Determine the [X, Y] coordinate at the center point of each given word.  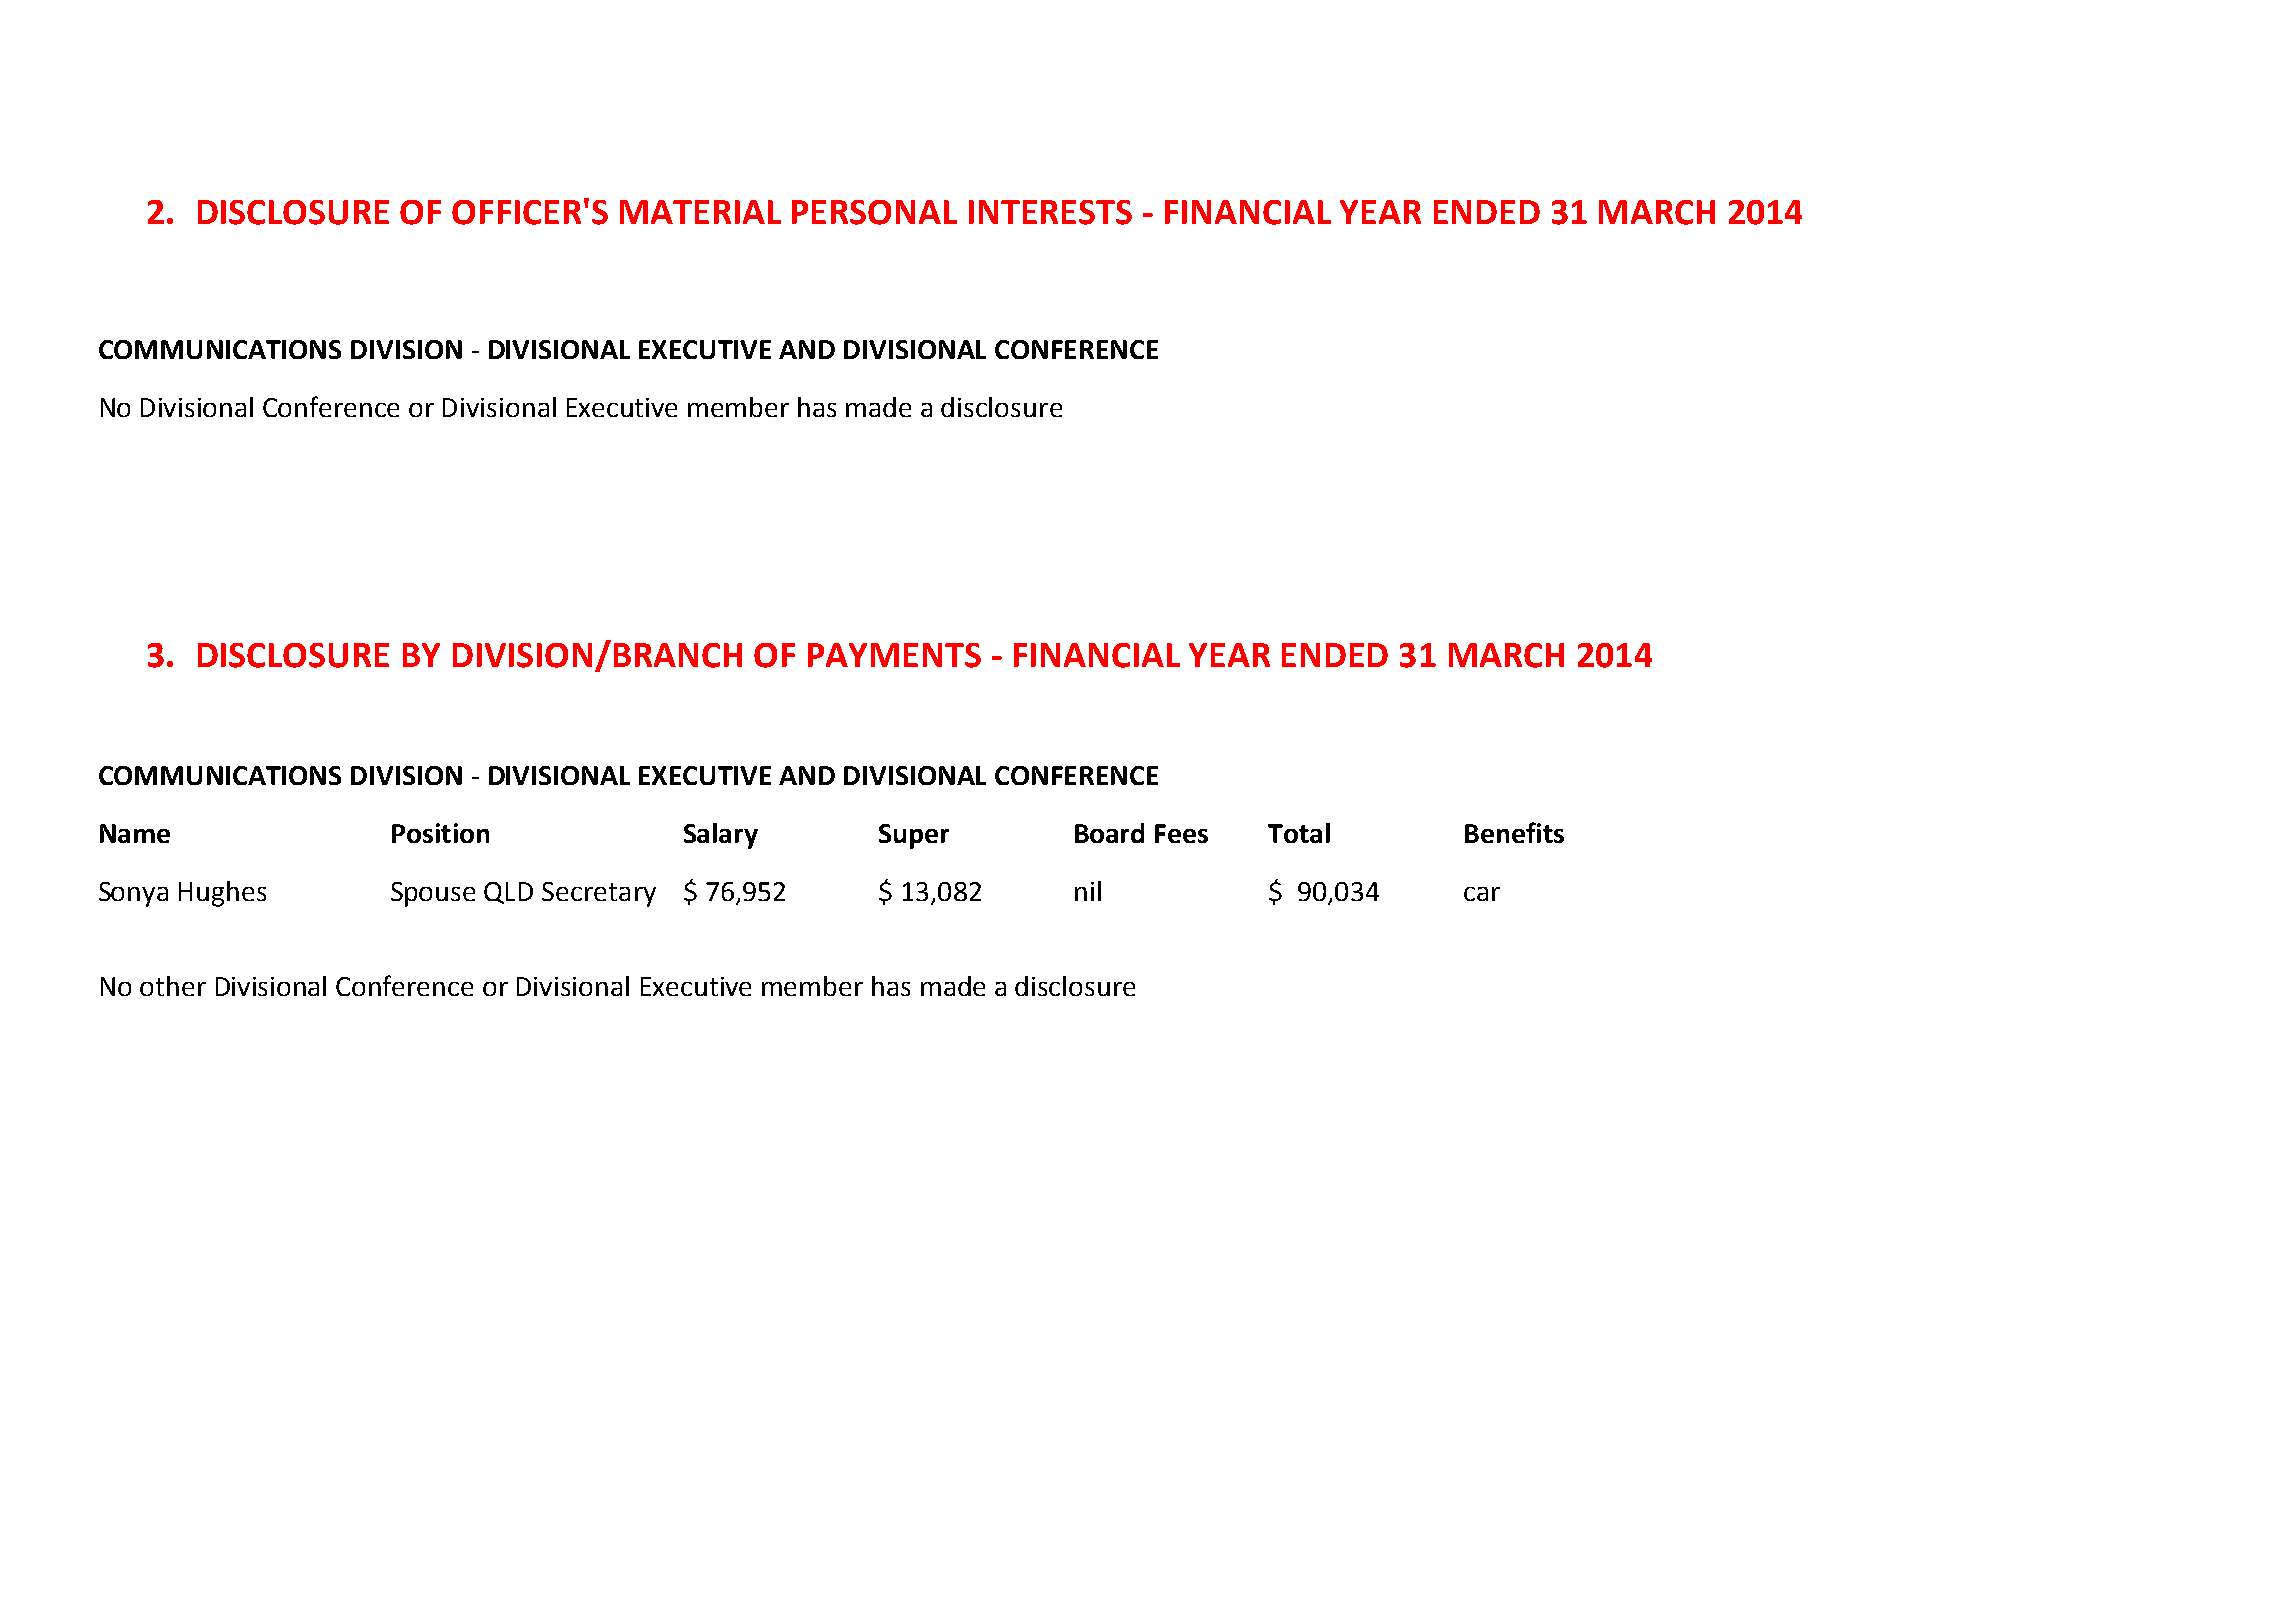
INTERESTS [1050, 212]
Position [440, 833]
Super [914, 836]
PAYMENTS [894, 655]
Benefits [1514, 832]
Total [1299, 833]
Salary [721, 836]
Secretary [599, 894]
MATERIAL [700, 212]
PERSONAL [874, 212]
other [173, 986]
